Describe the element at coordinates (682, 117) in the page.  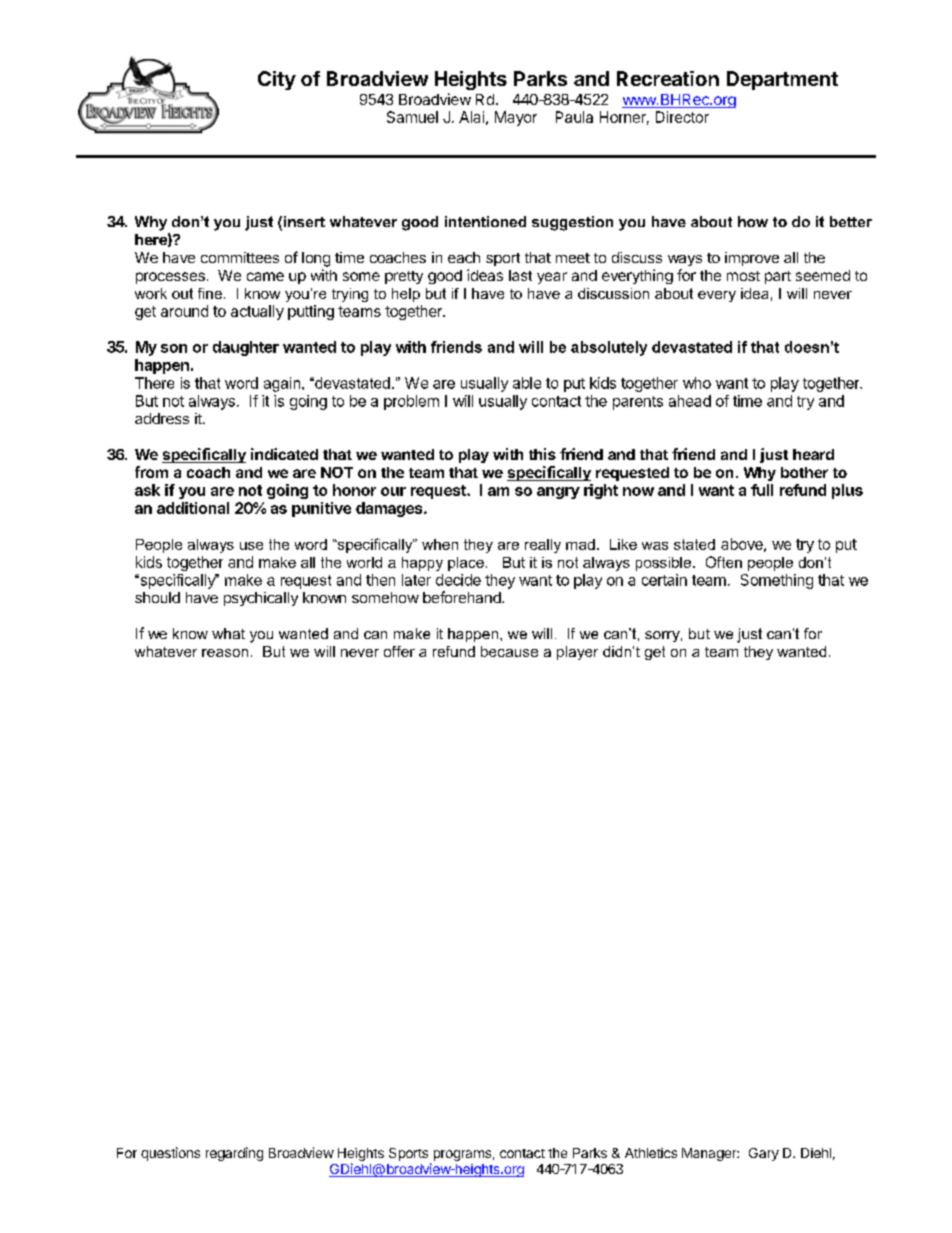
I see `Director` at that location.
